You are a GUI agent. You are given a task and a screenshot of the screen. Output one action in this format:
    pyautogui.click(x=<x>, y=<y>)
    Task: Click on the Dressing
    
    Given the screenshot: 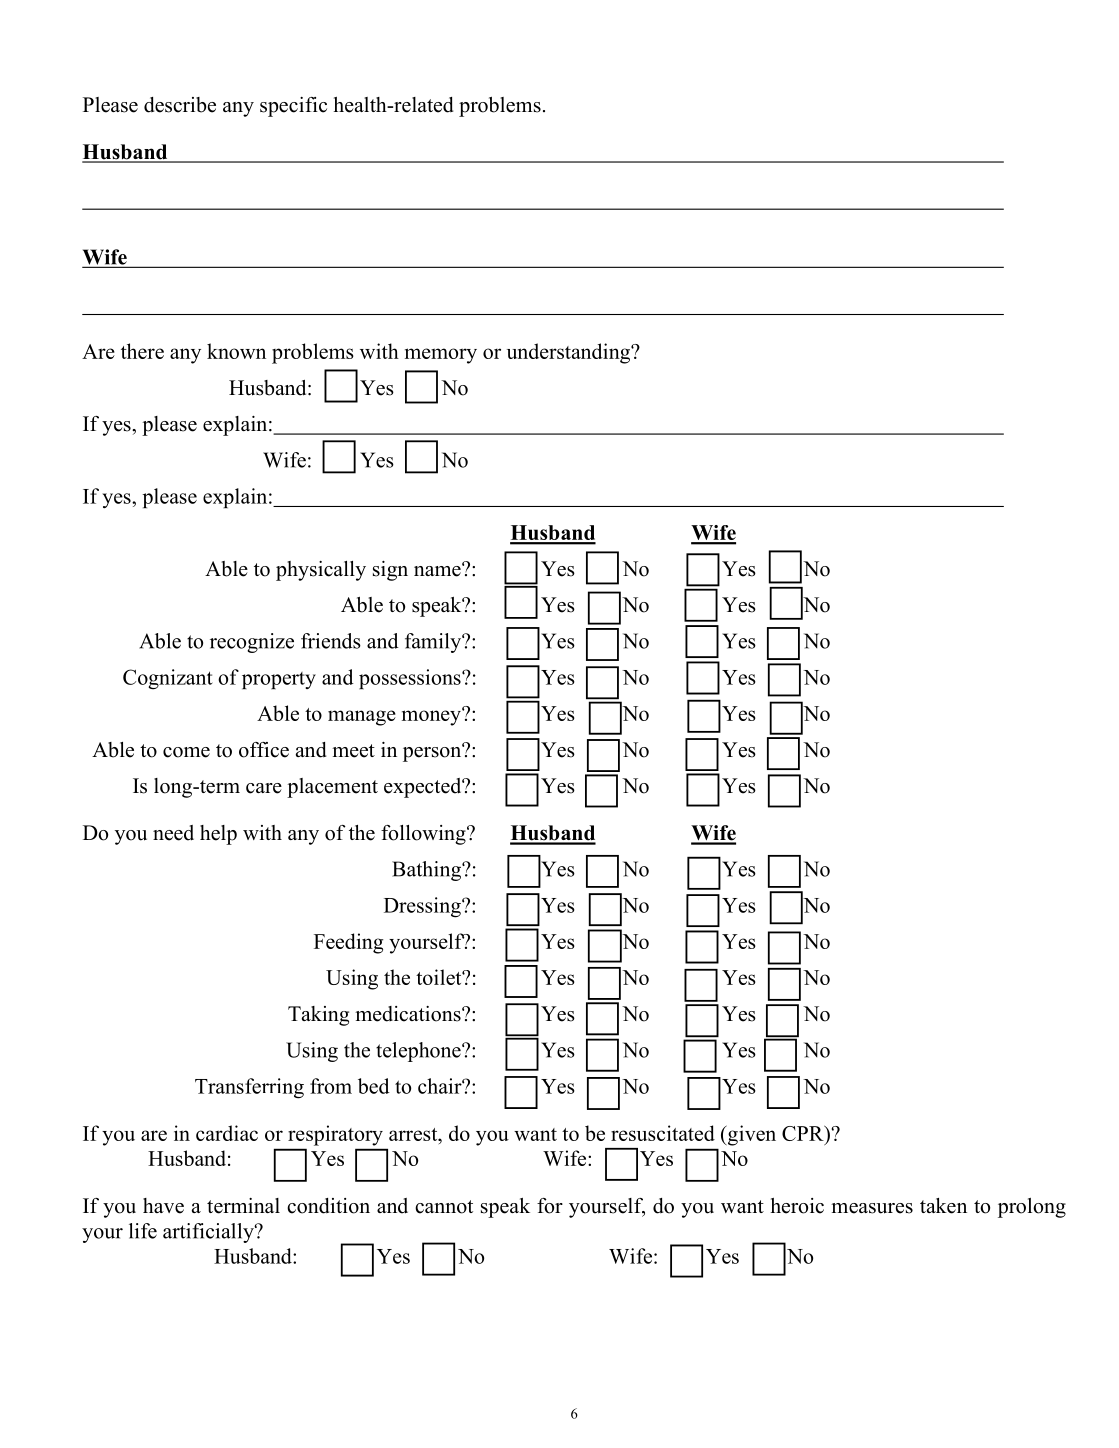 What is the action you would take?
    pyautogui.click(x=423, y=907)
